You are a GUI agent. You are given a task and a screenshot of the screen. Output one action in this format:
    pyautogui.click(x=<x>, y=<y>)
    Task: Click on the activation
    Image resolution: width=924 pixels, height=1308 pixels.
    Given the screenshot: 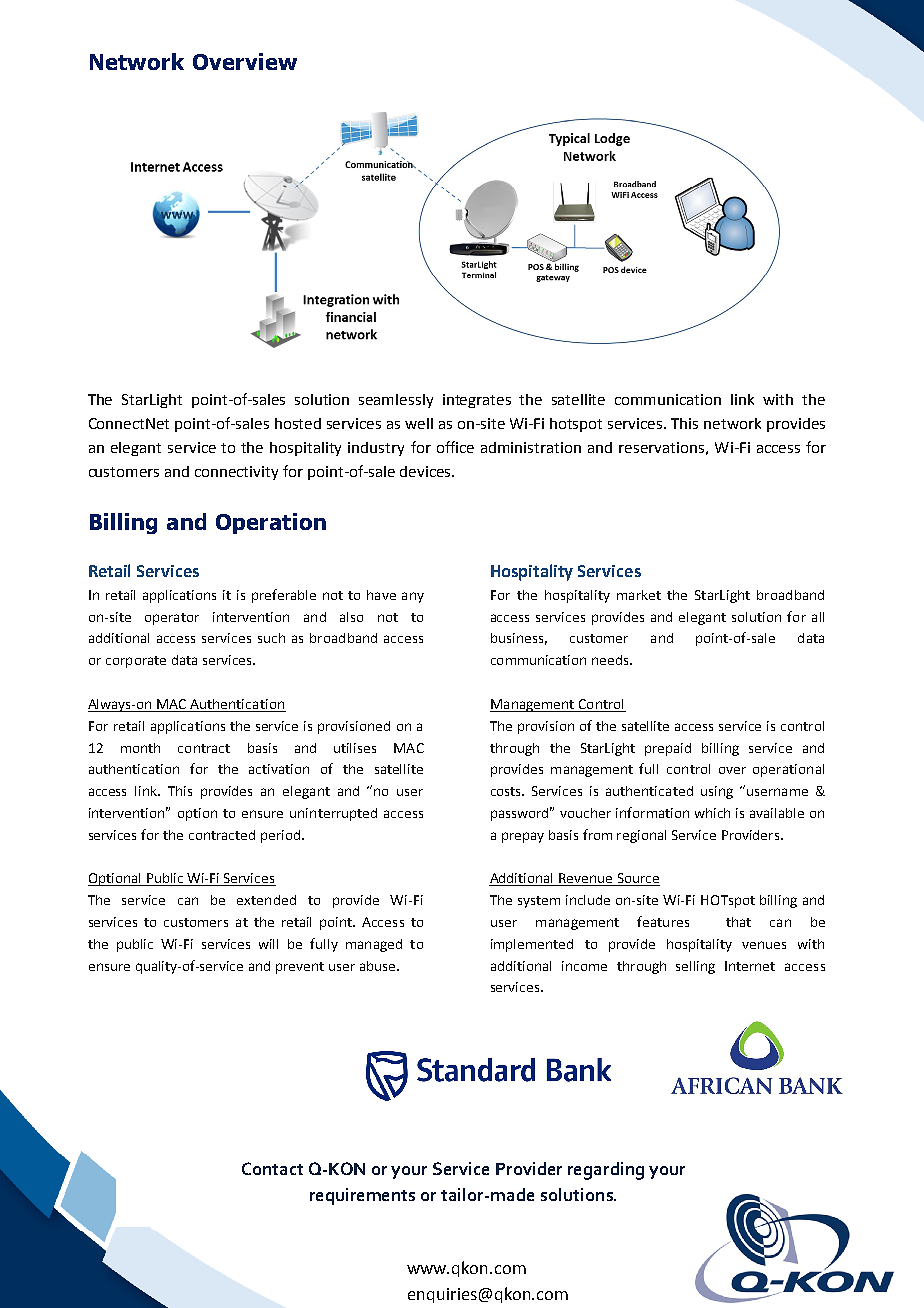 What is the action you would take?
    pyautogui.click(x=279, y=769)
